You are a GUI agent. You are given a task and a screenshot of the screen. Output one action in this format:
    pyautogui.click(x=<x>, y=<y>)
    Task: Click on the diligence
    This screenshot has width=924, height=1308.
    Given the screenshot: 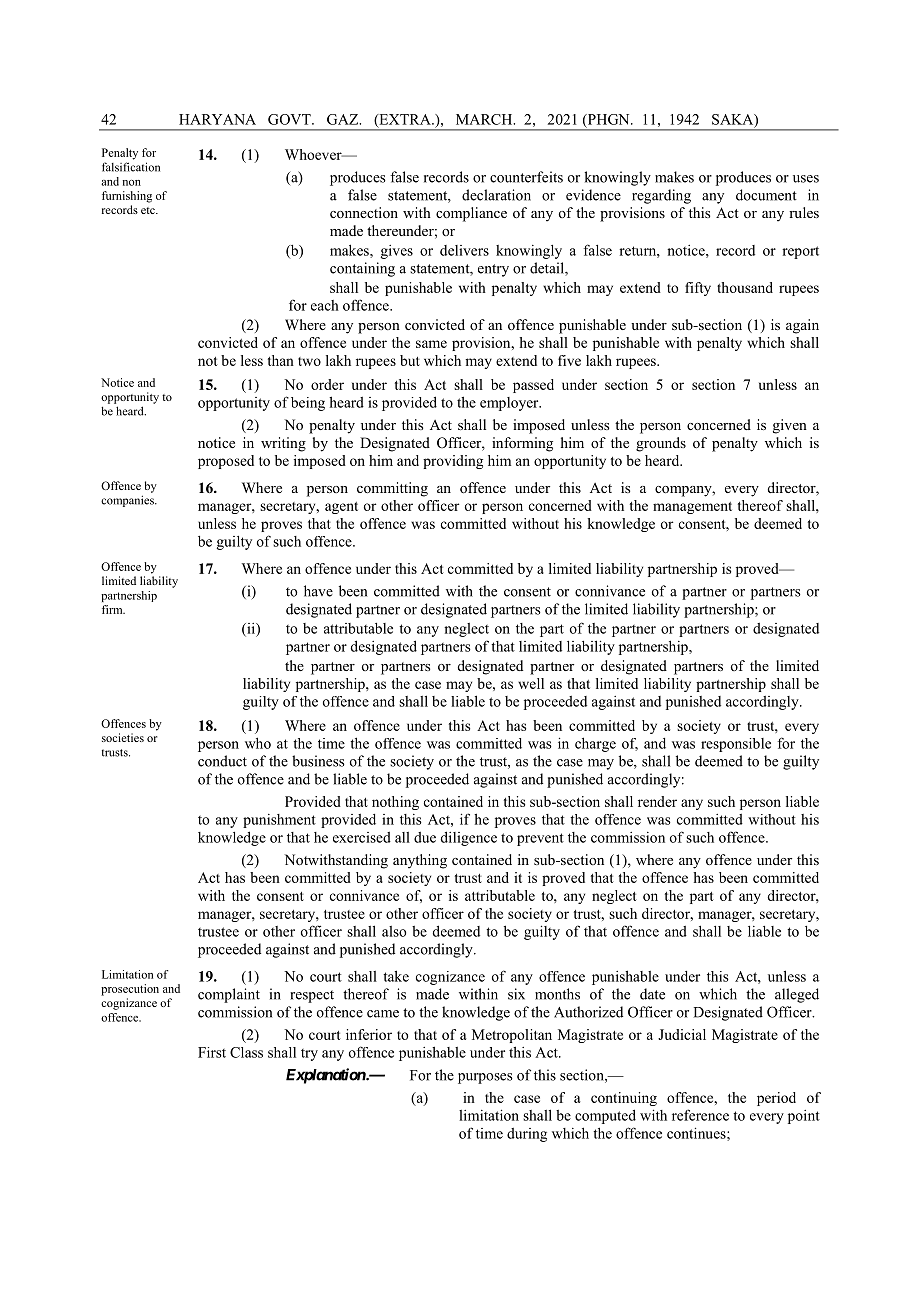 What is the action you would take?
    pyautogui.click(x=469, y=838)
